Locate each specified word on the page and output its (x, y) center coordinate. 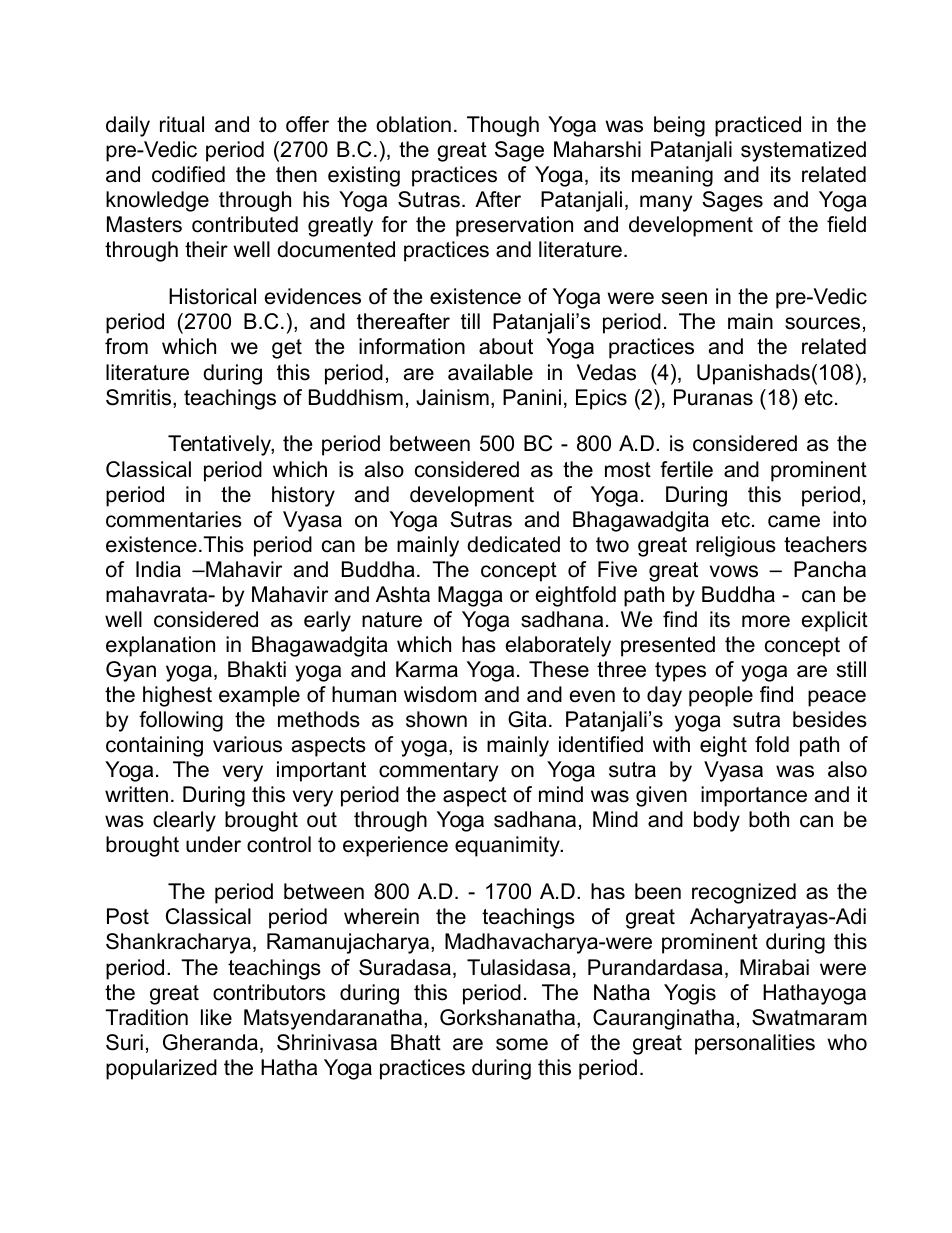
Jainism (452, 397)
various (247, 744)
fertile (686, 469)
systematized (803, 151)
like (216, 1017)
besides (830, 719)
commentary (438, 772)
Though (503, 126)
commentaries (174, 519)
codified (188, 174)
